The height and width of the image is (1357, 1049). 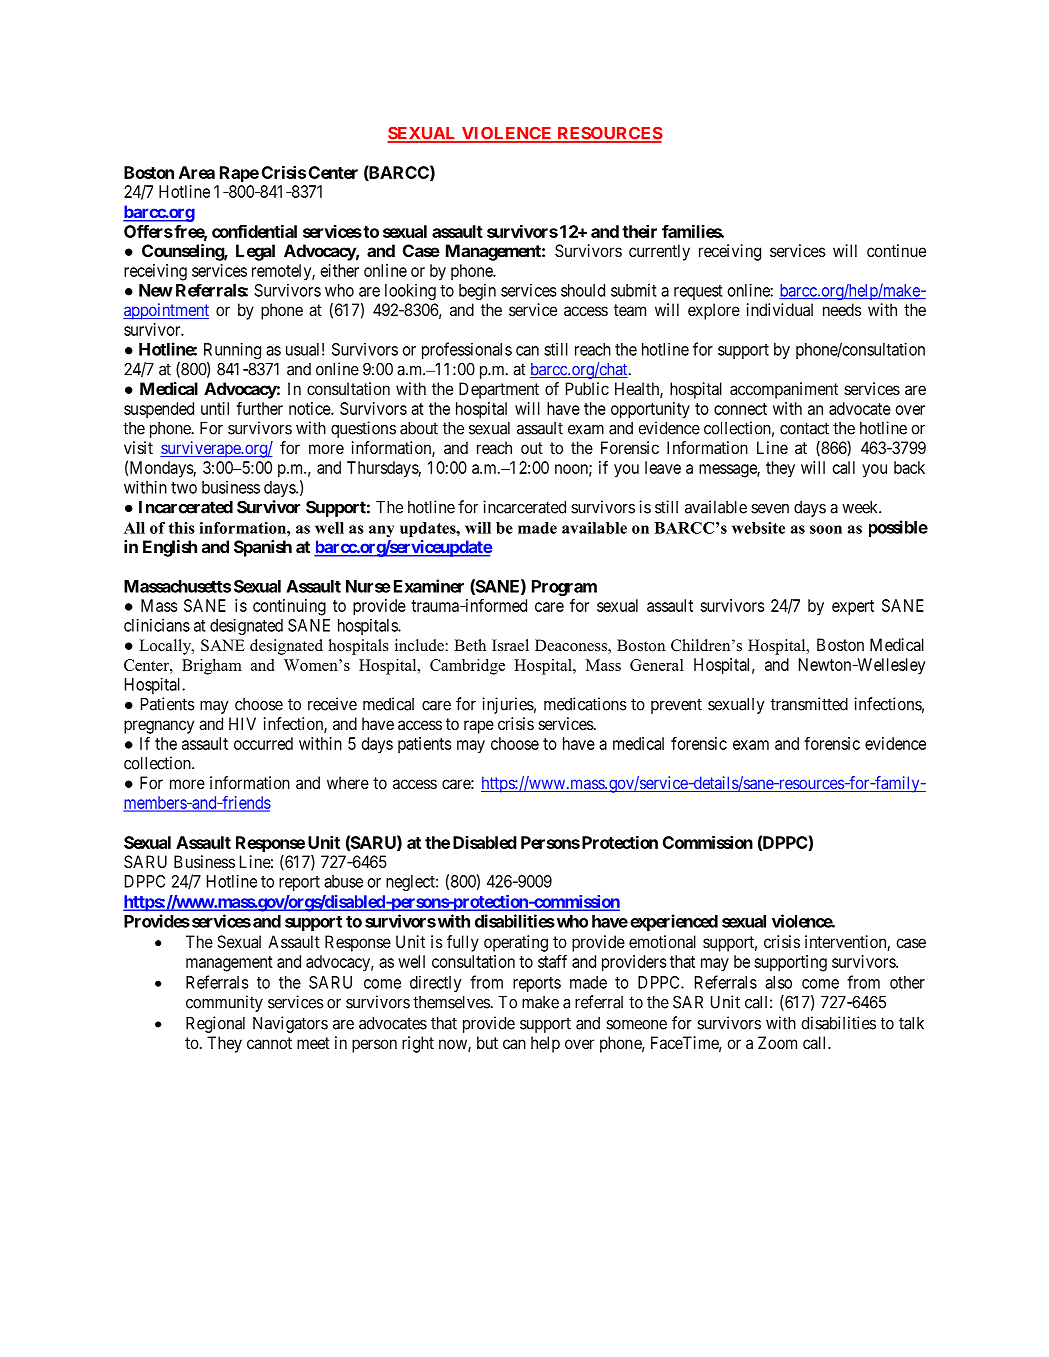 What do you see at coordinates (809, 704) in the image?
I see `transmitted` at bounding box center [809, 704].
